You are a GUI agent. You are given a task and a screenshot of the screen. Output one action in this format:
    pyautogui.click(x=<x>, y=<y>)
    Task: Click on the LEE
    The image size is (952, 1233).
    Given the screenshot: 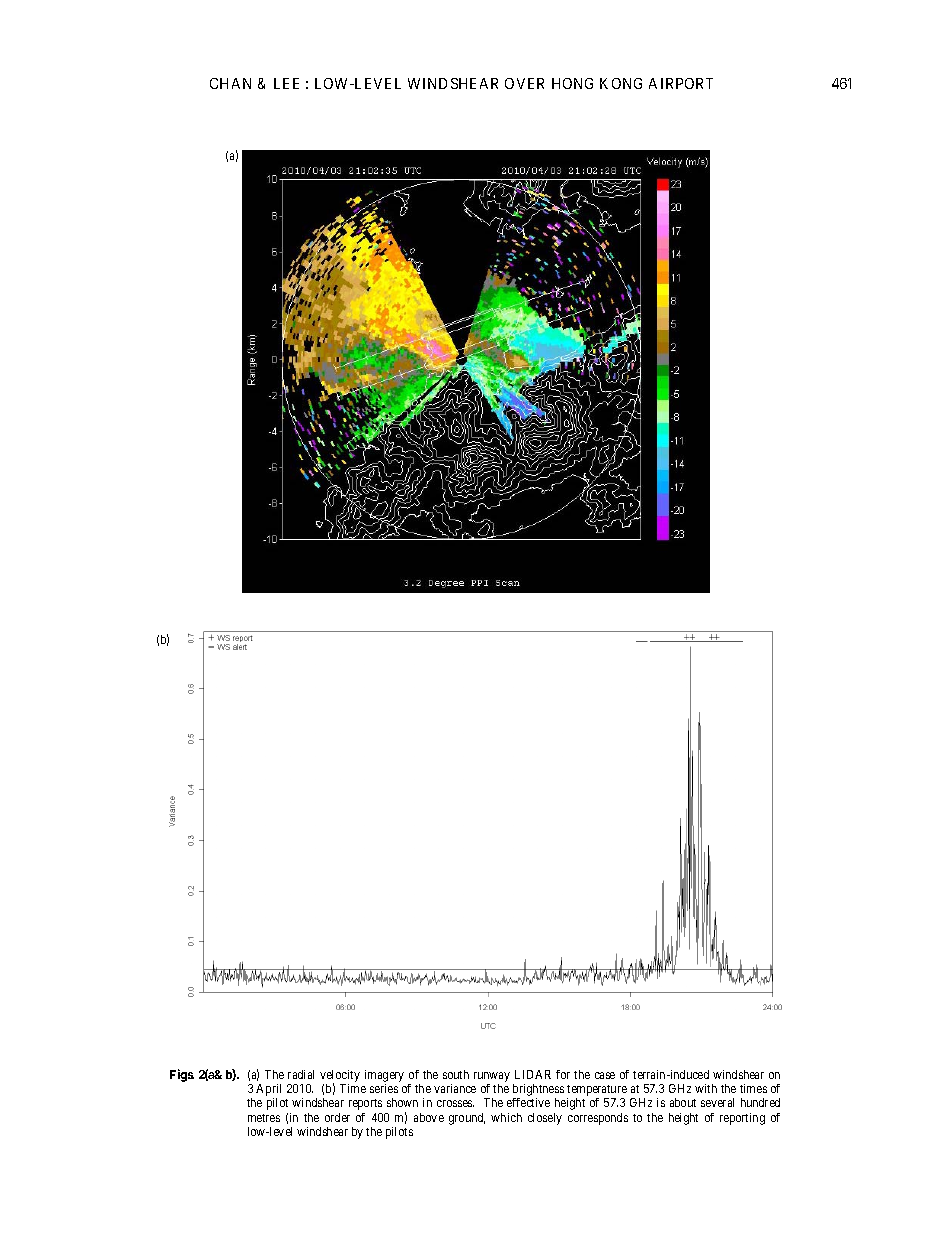 What is the action you would take?
    pyautogui.click(x=286, y=83)
